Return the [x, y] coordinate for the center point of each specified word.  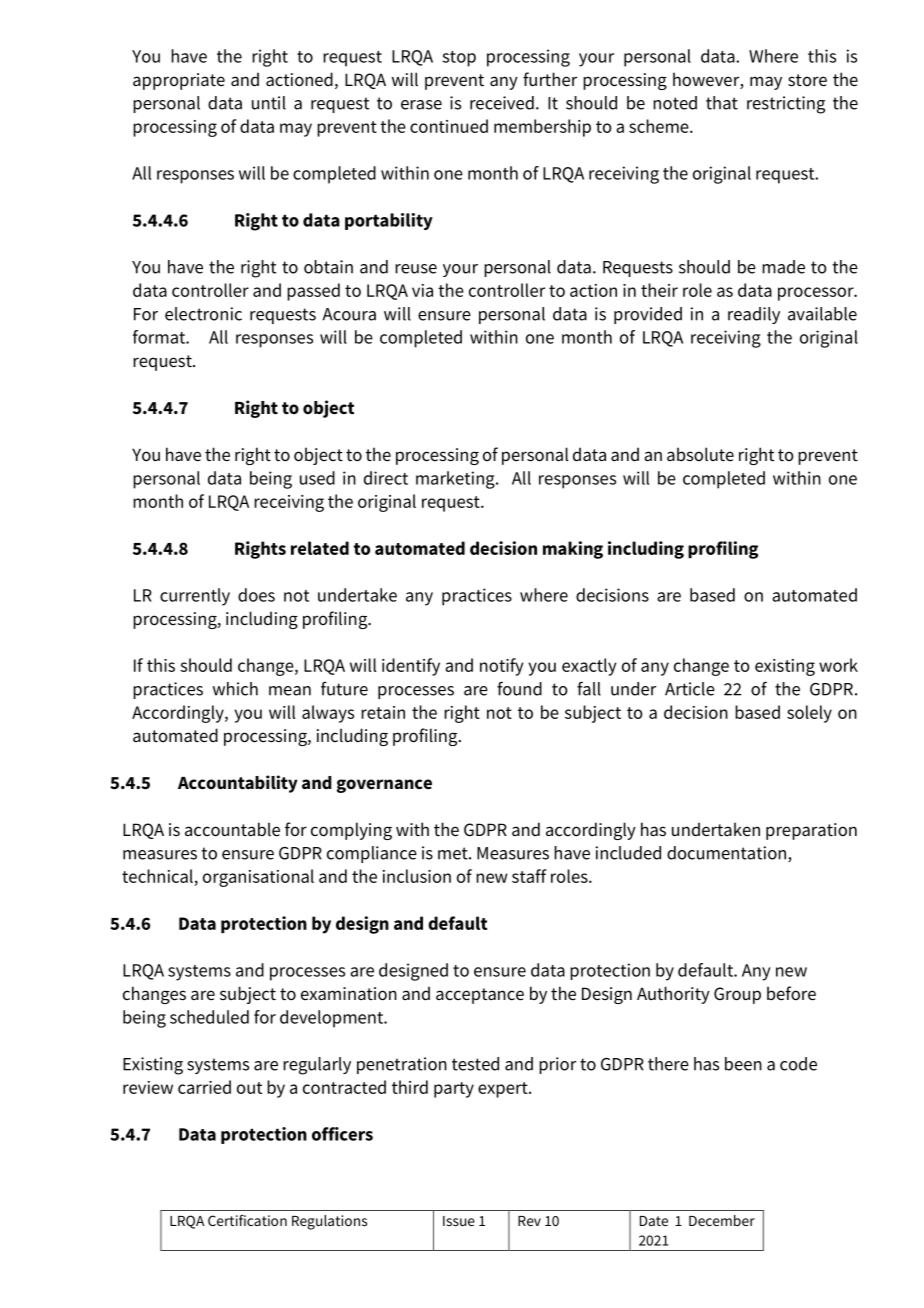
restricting [786, 105]
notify [501, 667]
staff [529, 876]
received [502, 103]
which [235, 689]
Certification [247, 1220]
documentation [728, 854]
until [269, 103]
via [422, 290]
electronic [203, 314]
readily [754, 315]
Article [690, 689]
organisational [258, 878]
